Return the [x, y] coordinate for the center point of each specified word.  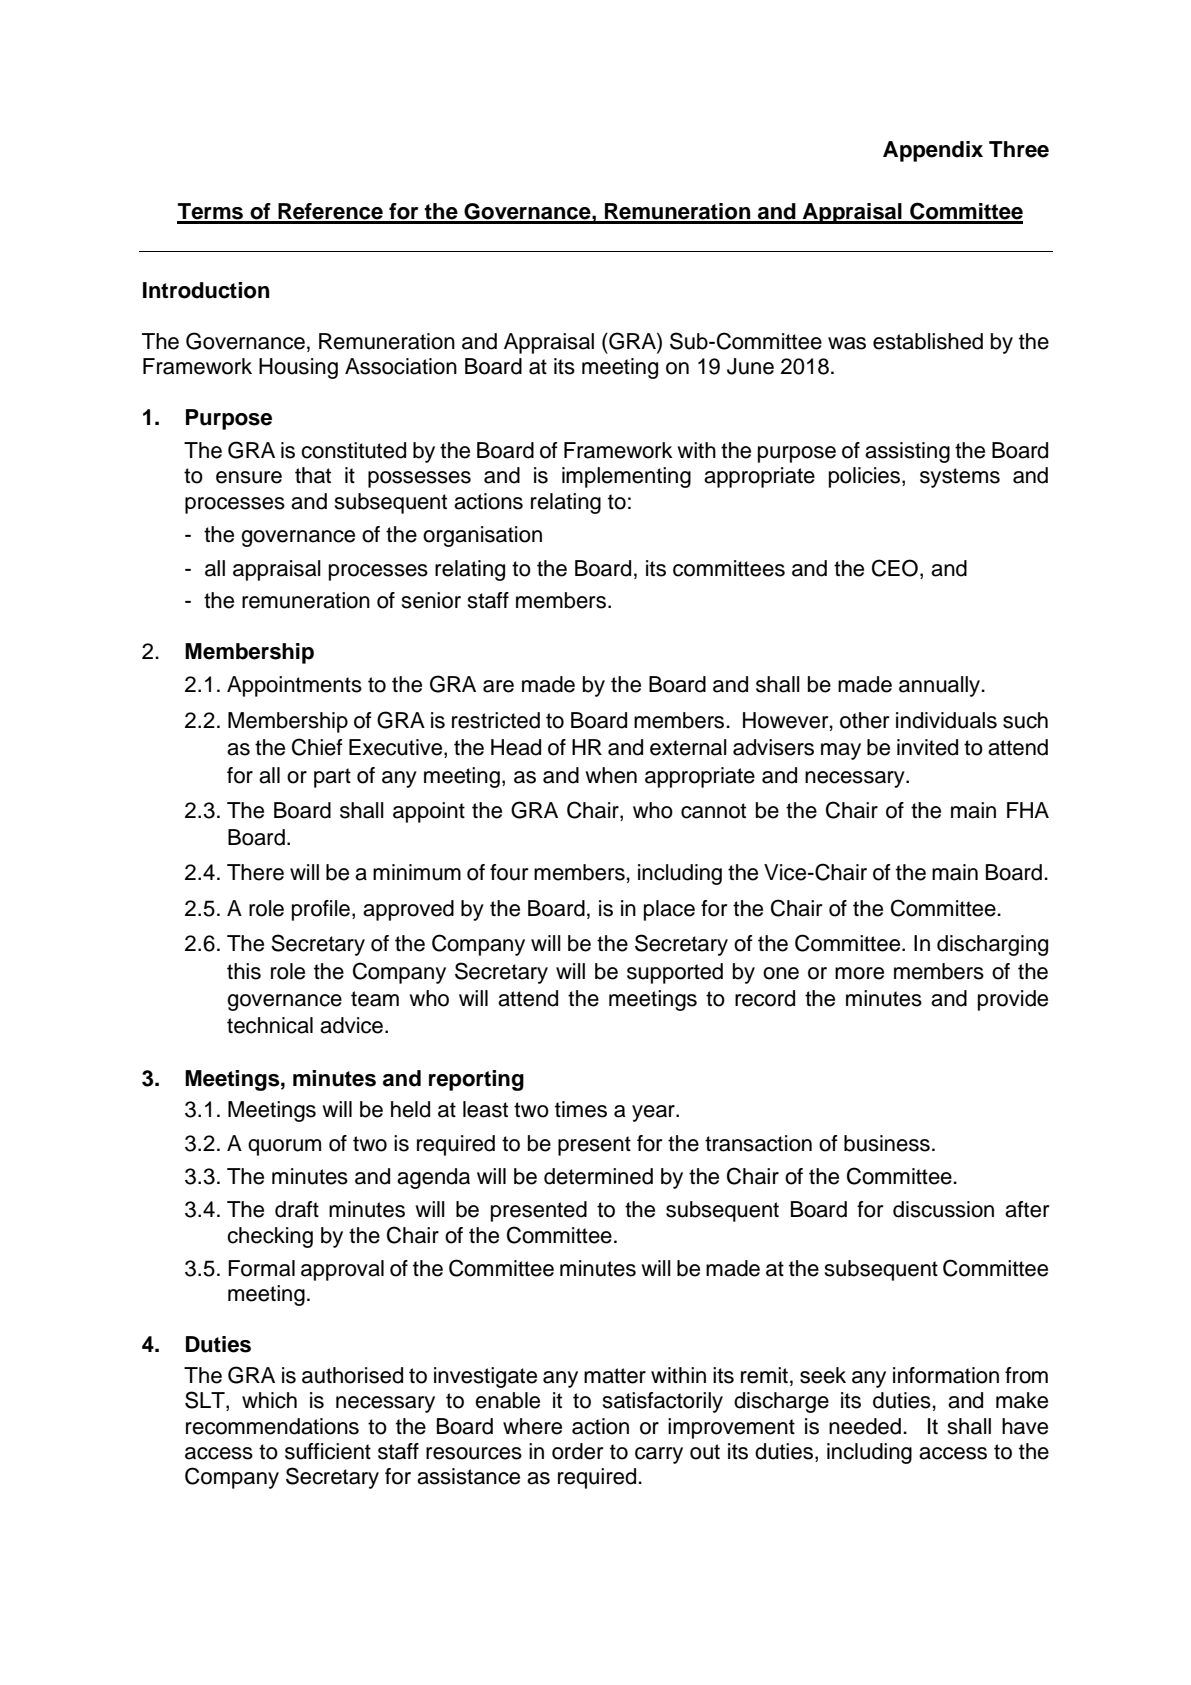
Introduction [206, 290]
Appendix [933, 151]
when [611, 775]
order [577, 1451]
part [332, 778]
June [750, 366]
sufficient [328, 1451]
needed [865, 1426]
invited [927, 747]
